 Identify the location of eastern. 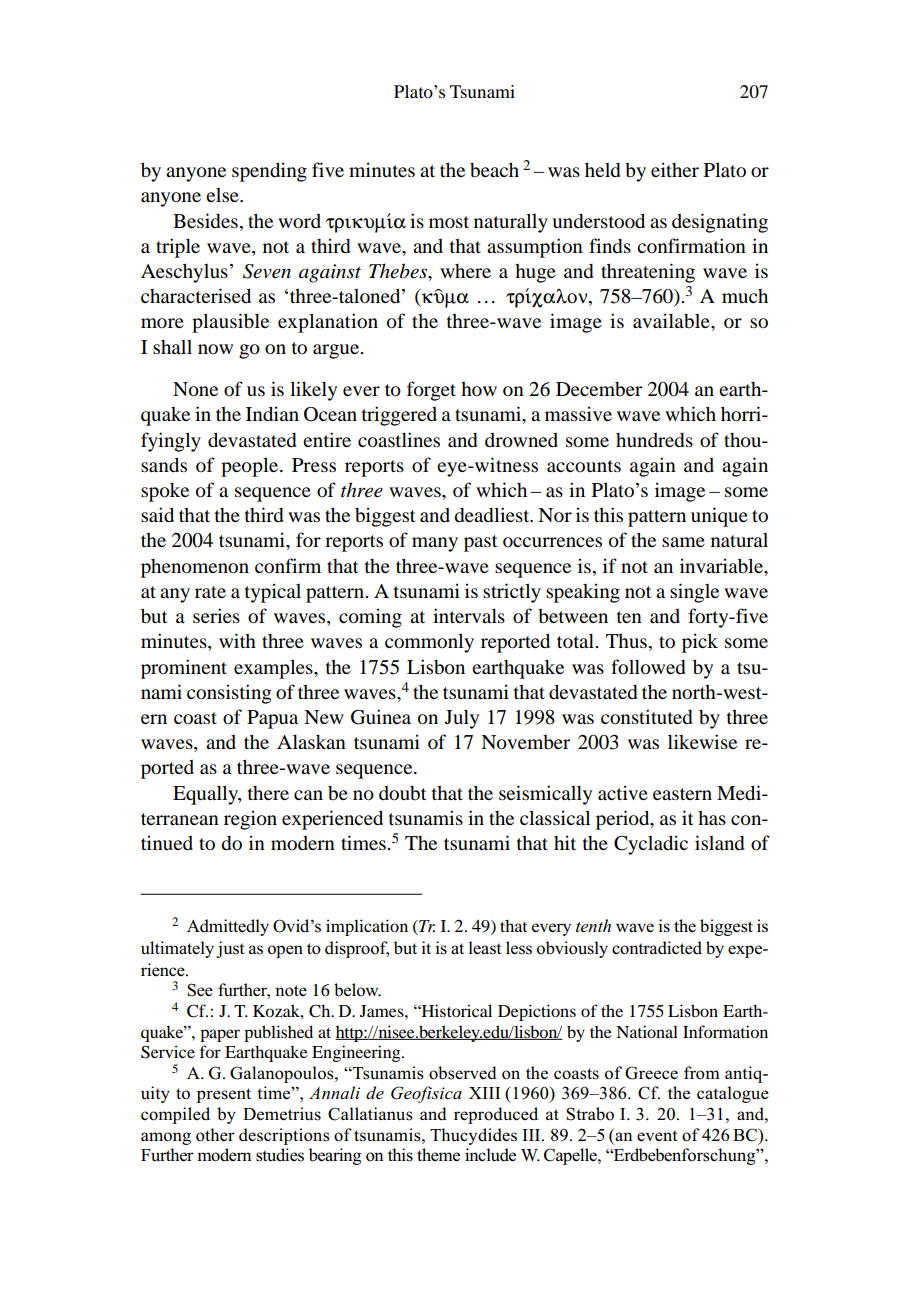
(682, 794).
